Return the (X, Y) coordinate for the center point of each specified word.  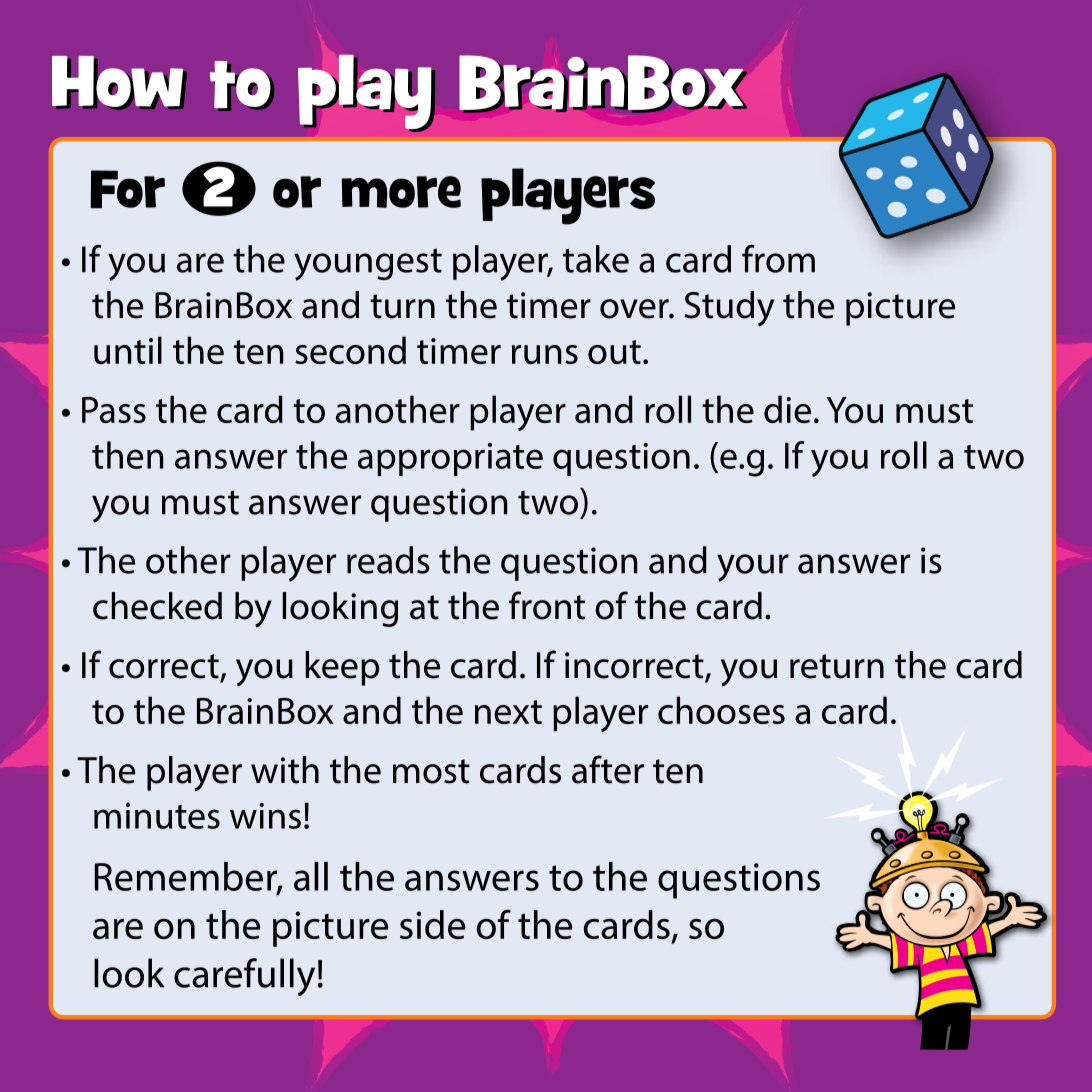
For (127, 189)
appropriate (450, 459)
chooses (721, 710)
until (128, 350)
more (401, 192)
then (128, 455)
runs (545, 354)
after (608, 769)
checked (157, 606)
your (753, 568)
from (778, 259)
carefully (244, 977)
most (431, 771)
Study (729, 309)
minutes (157, 816)
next (508, 712)
